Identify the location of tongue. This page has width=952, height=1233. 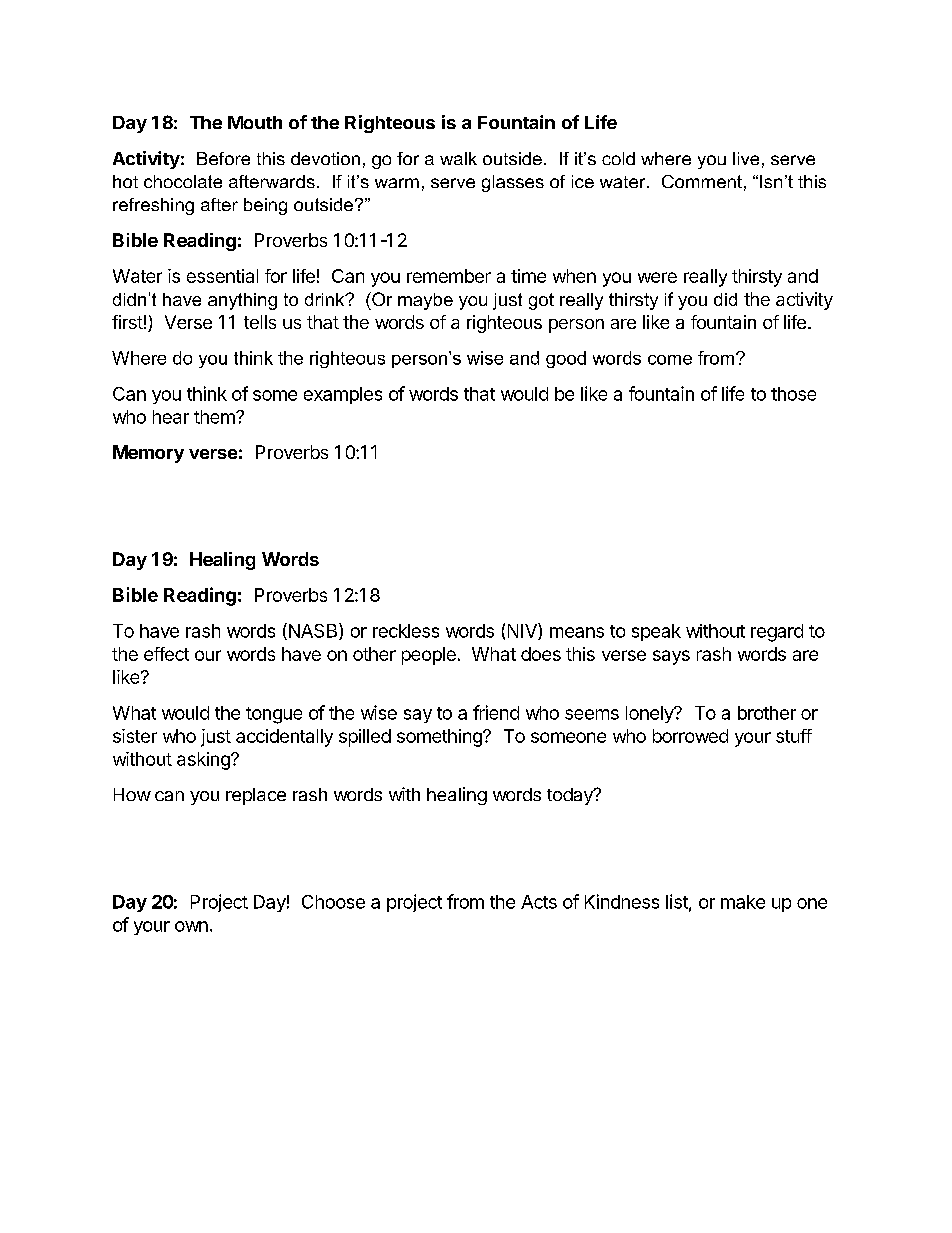
(274, 715).
